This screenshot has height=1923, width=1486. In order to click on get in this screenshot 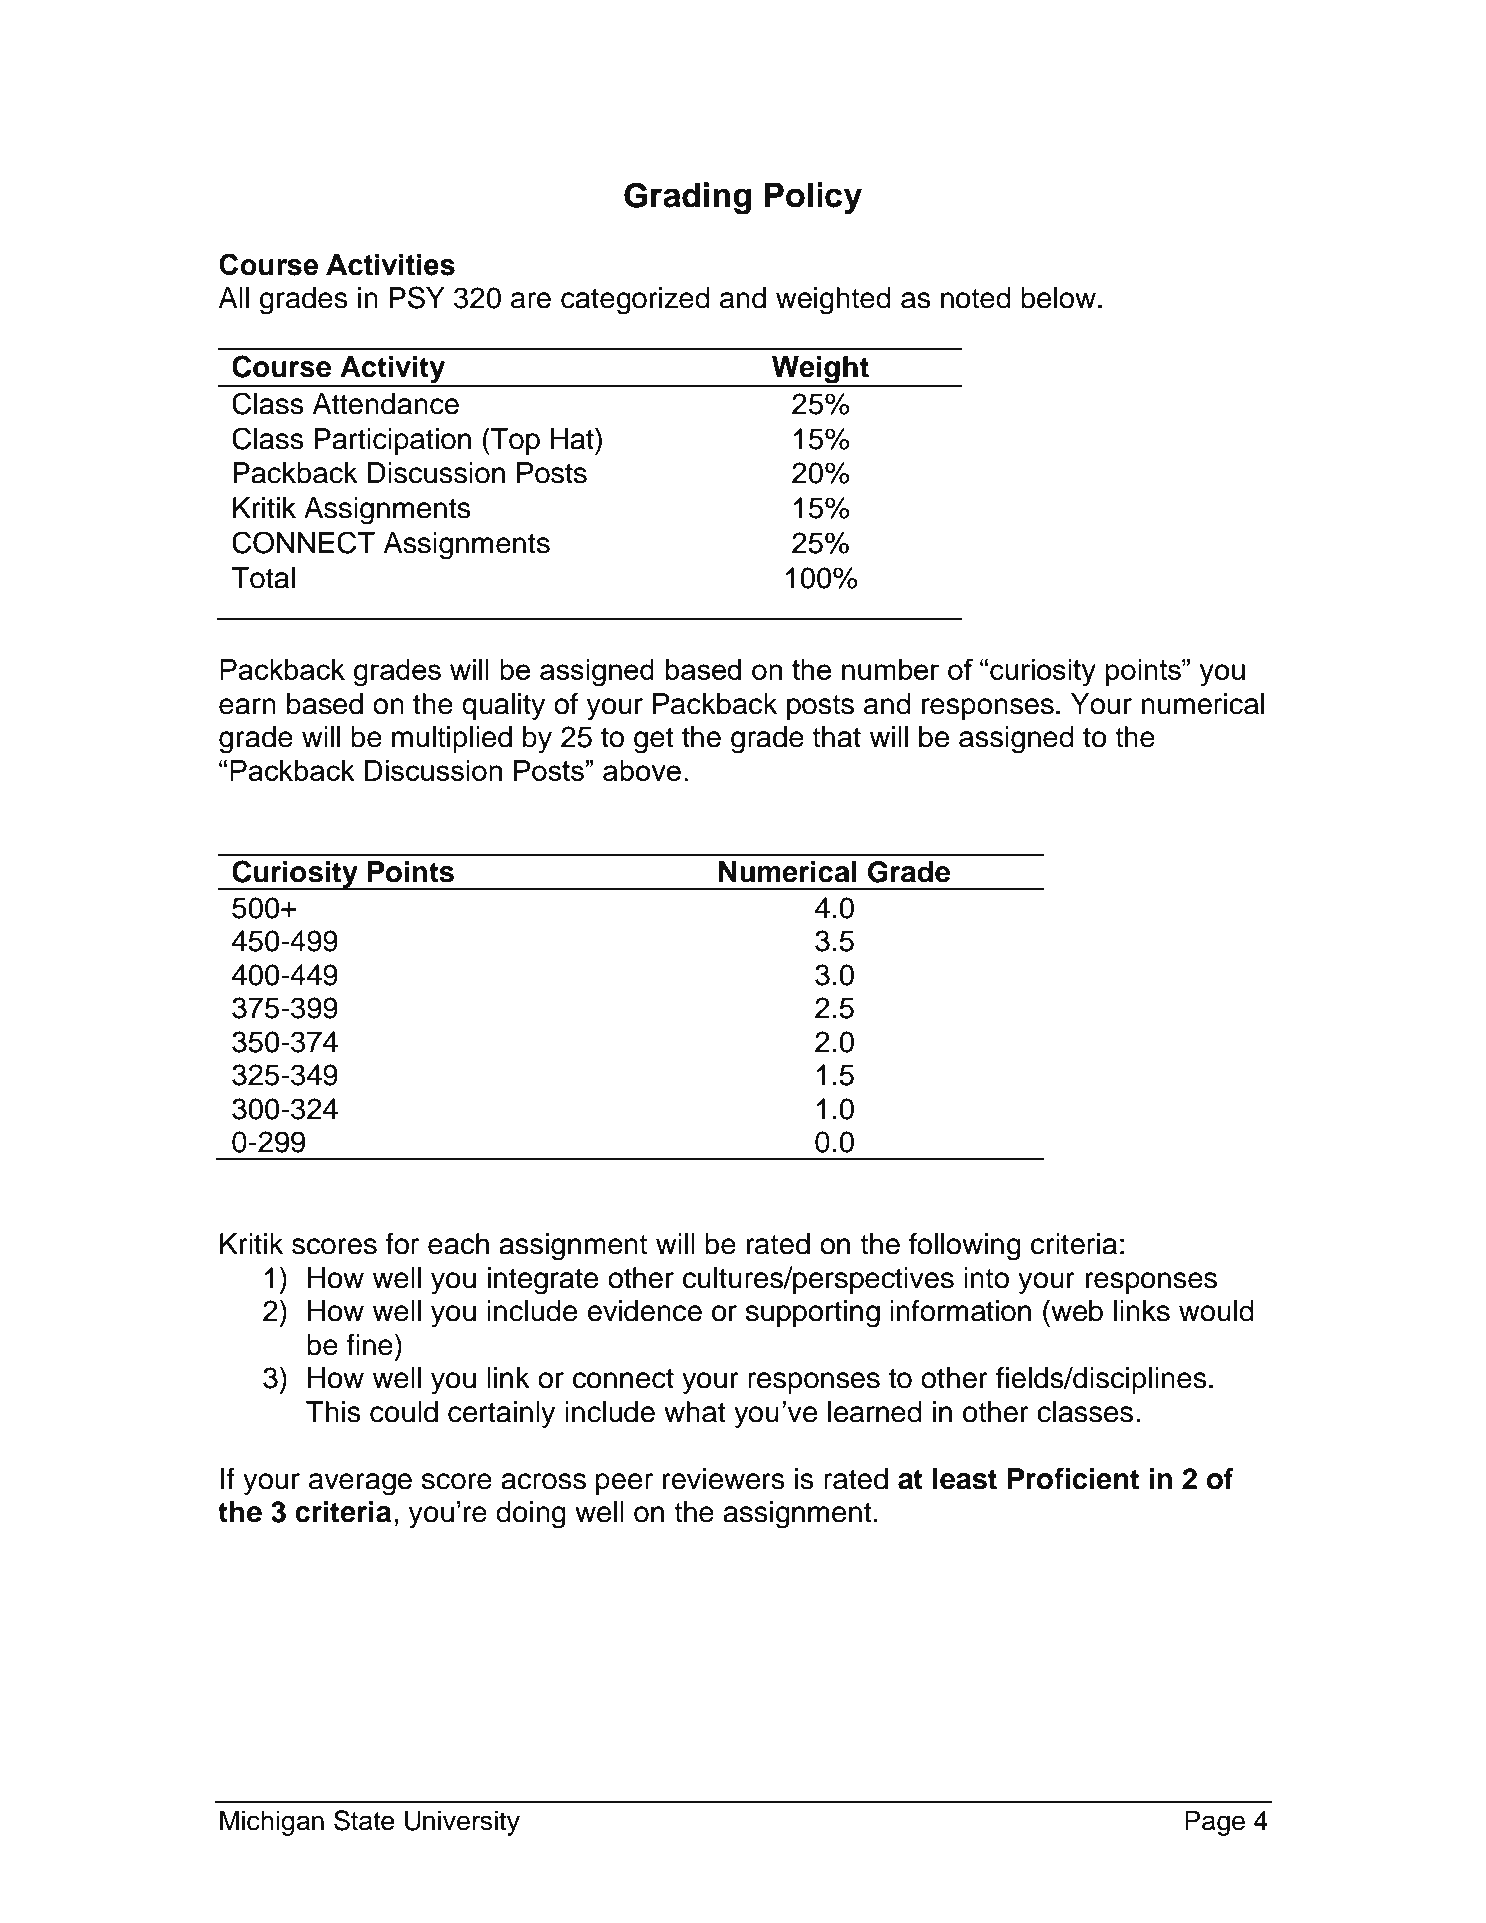, I will do `click(654, 741)`.
